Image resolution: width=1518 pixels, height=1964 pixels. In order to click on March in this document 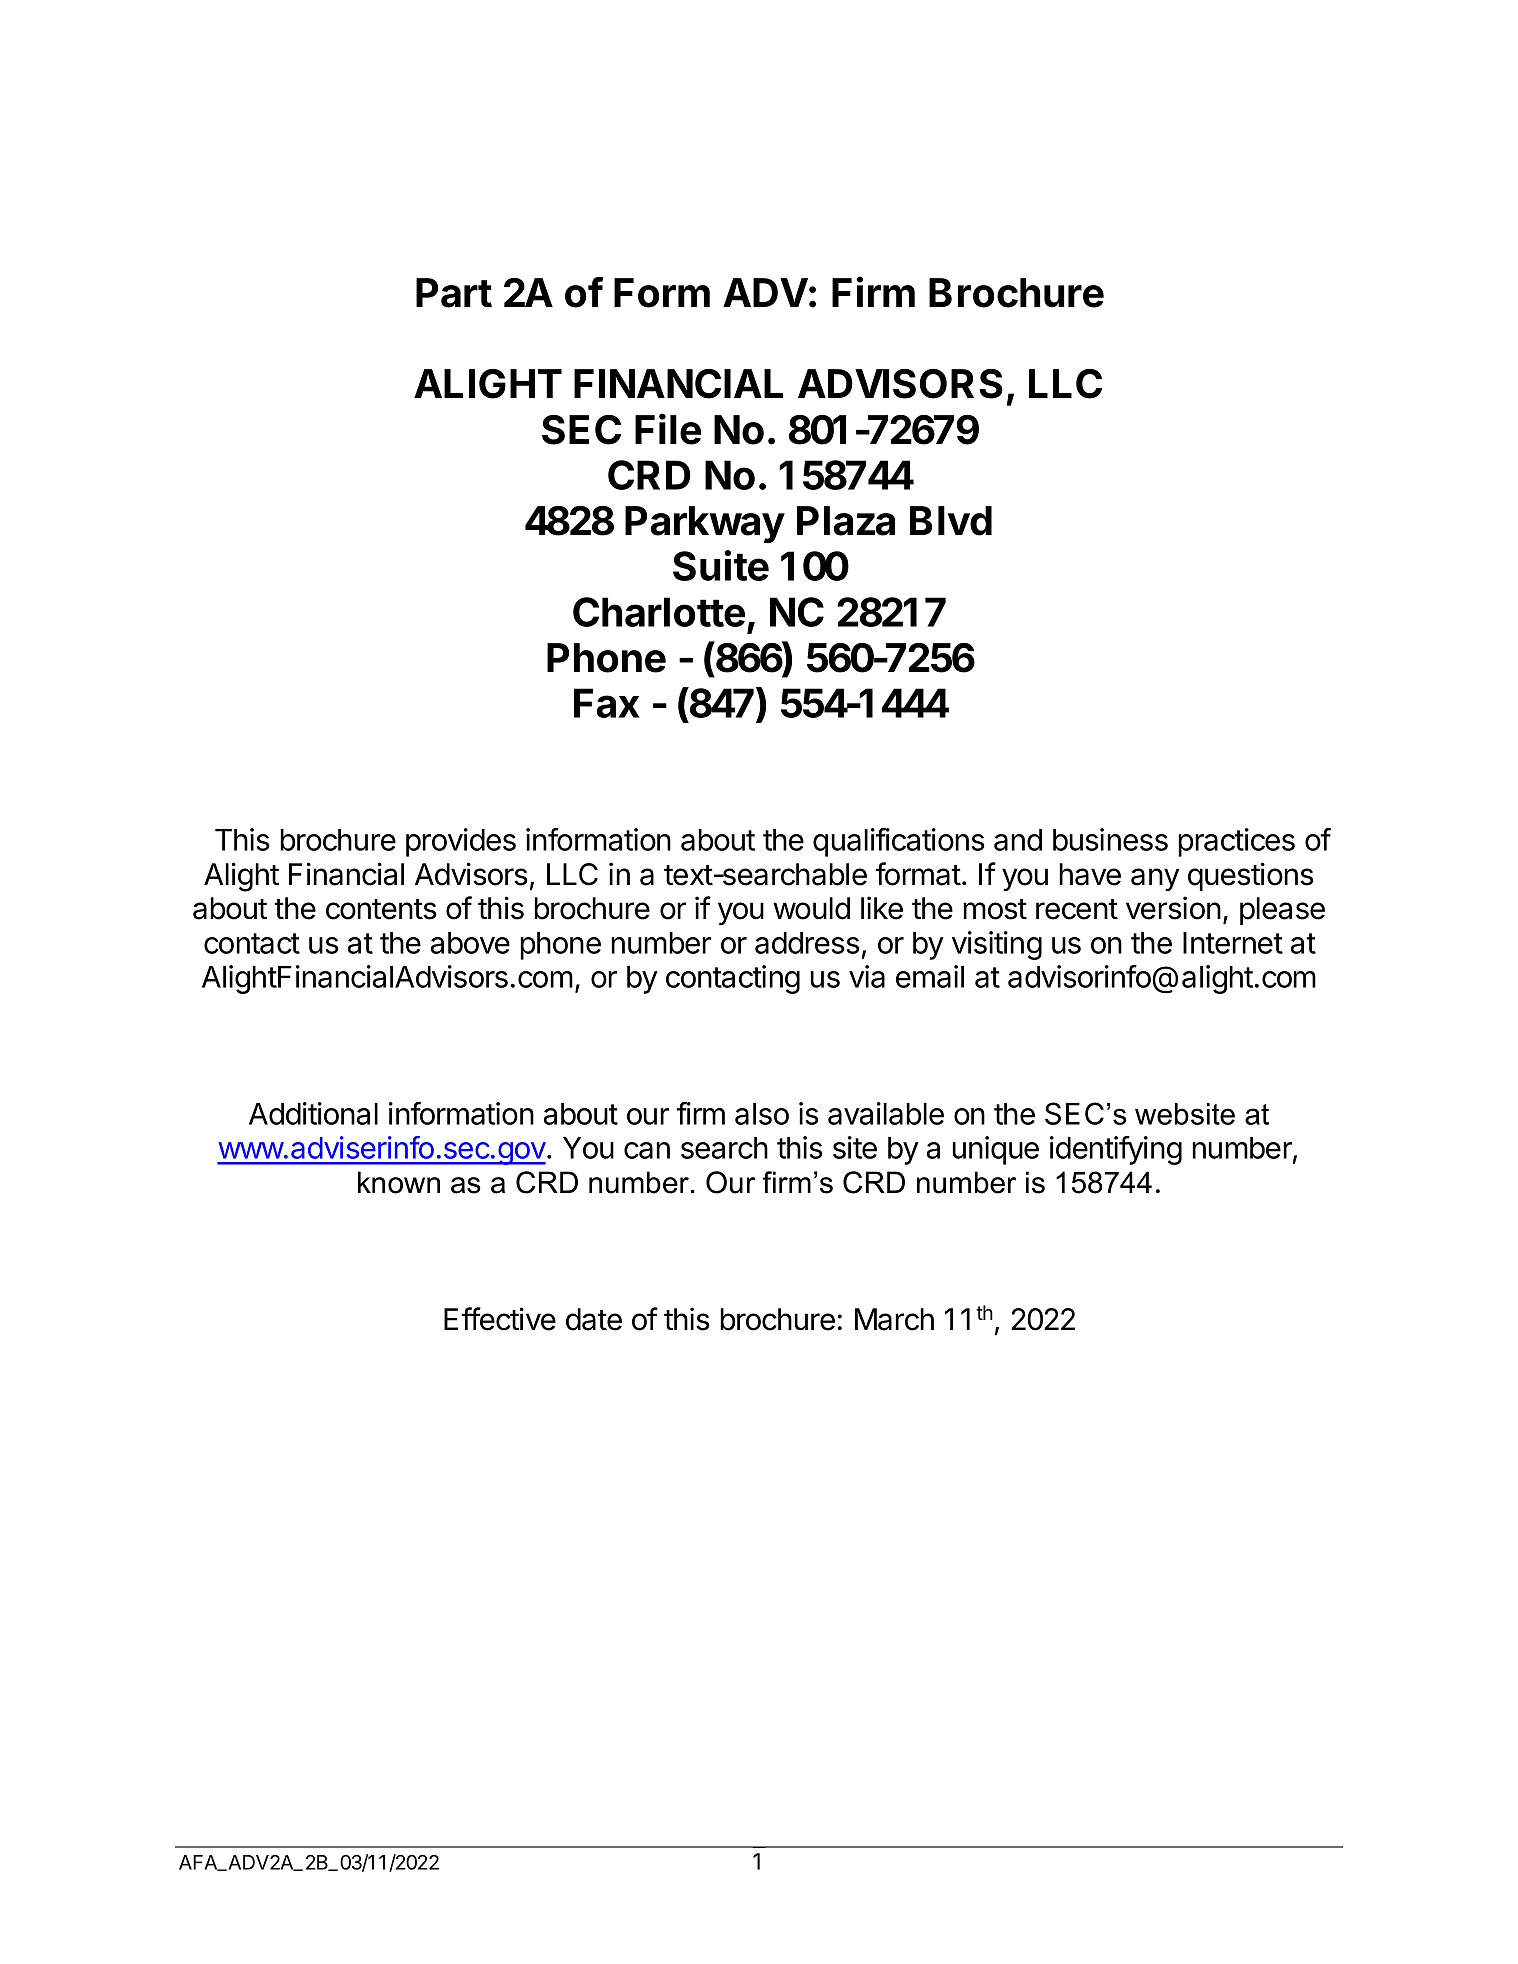, I will do `click(894, 1319)`.
